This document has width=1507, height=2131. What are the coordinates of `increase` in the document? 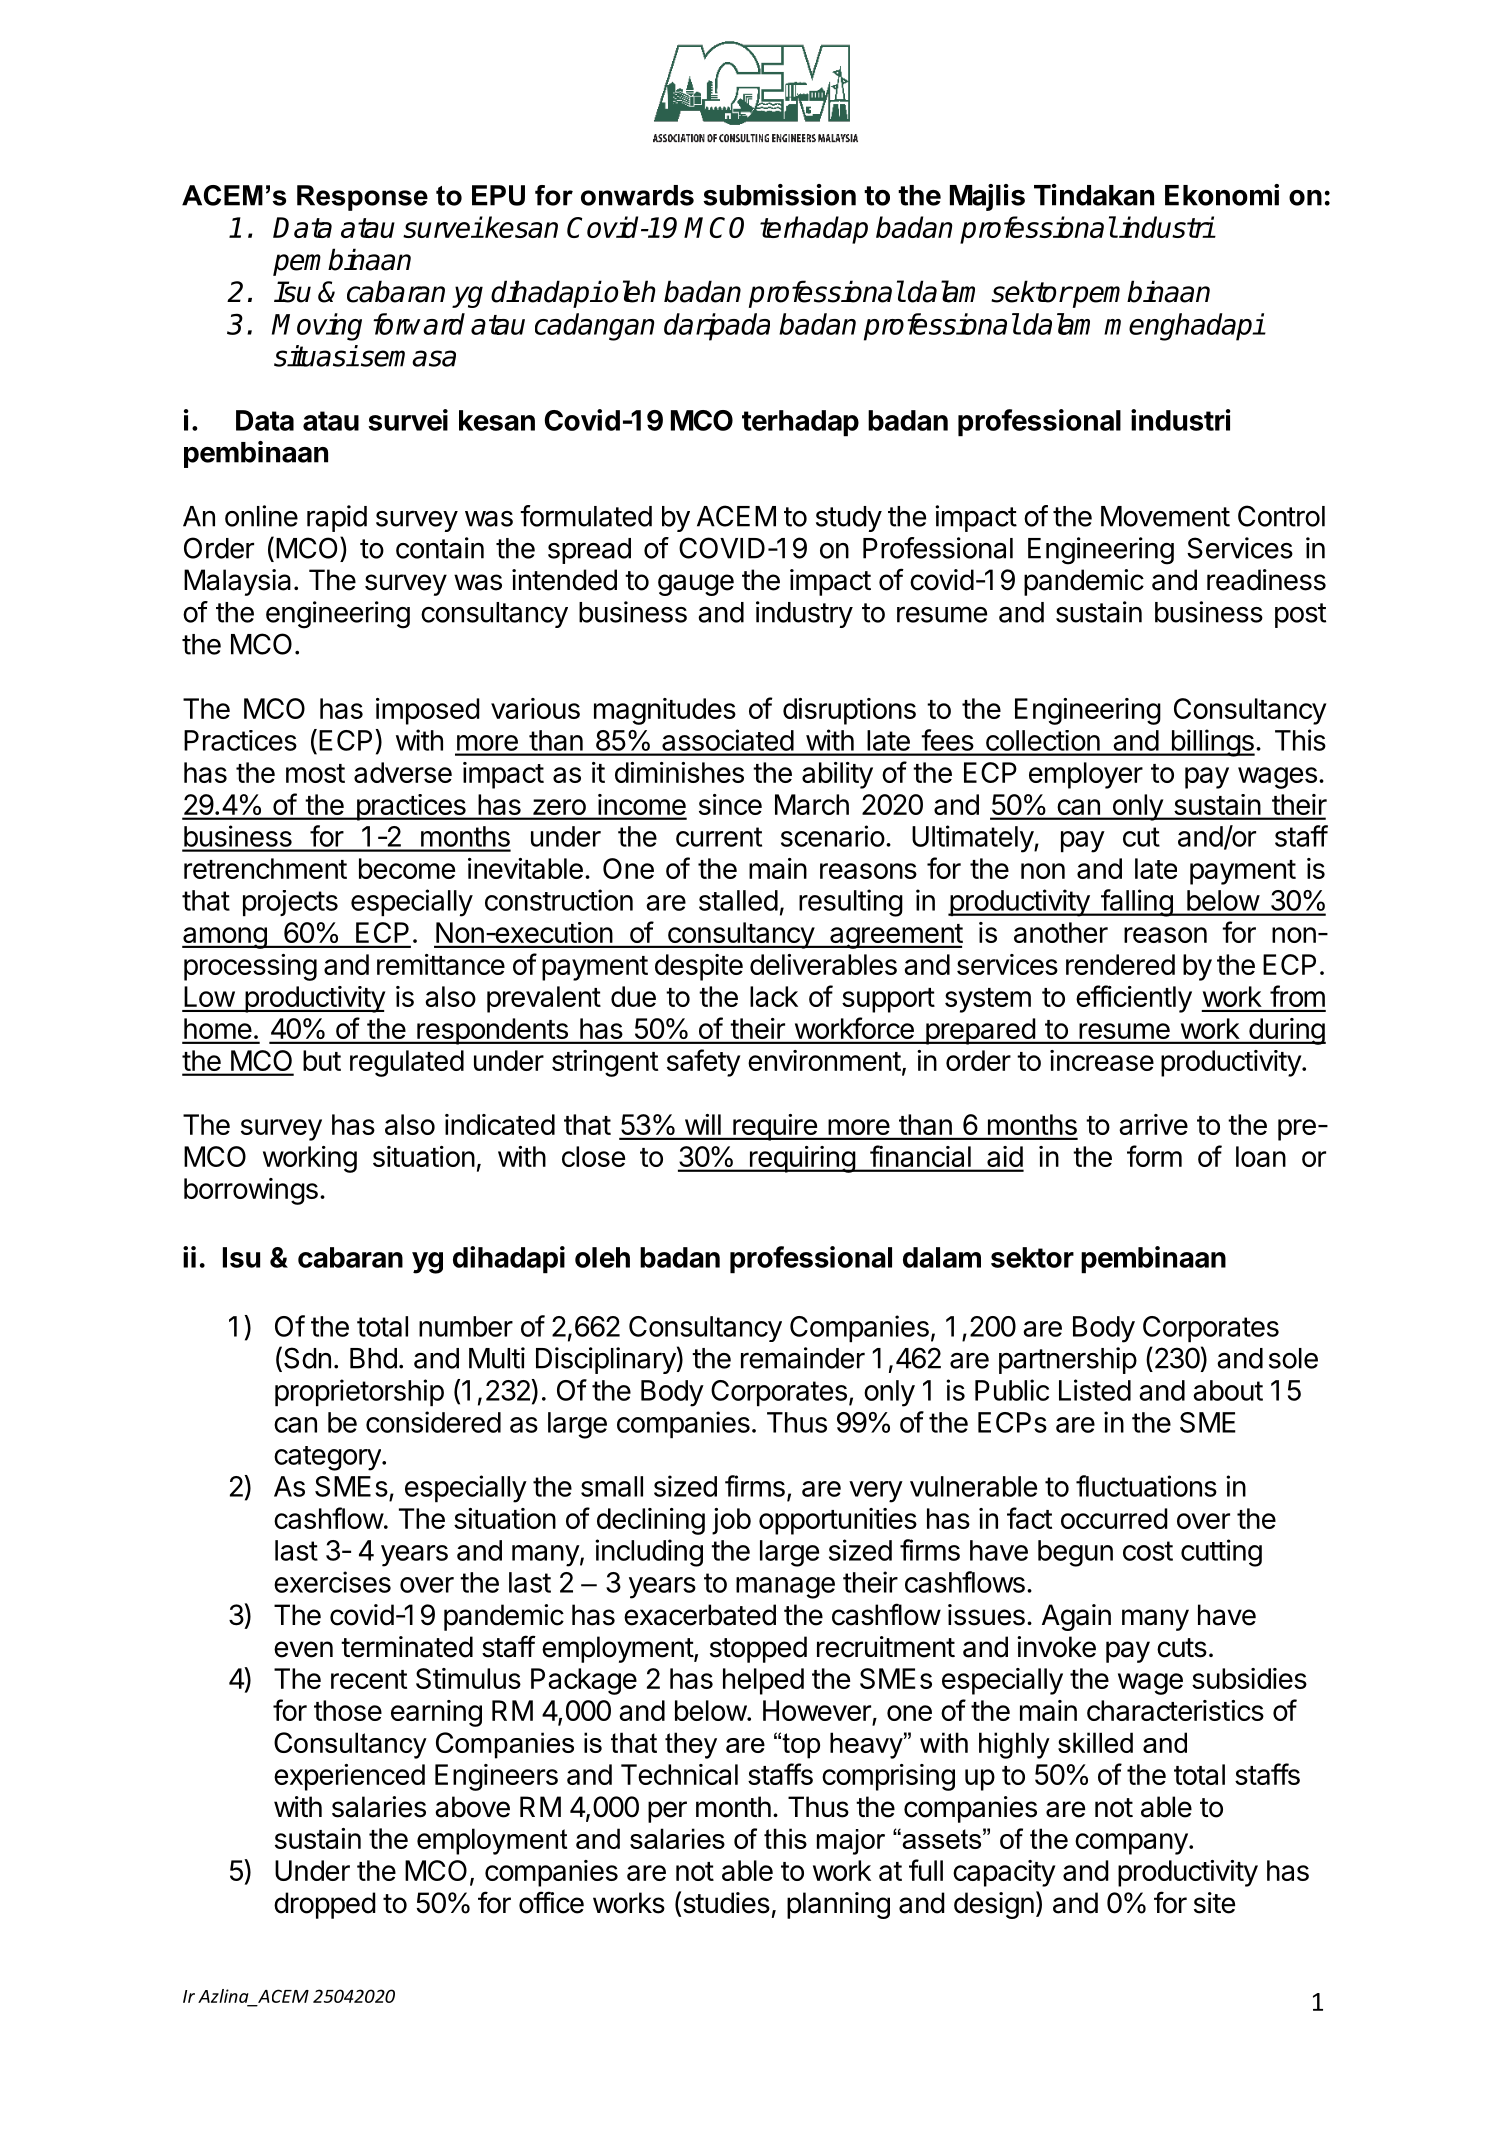 It's located at (1102, 1060).
